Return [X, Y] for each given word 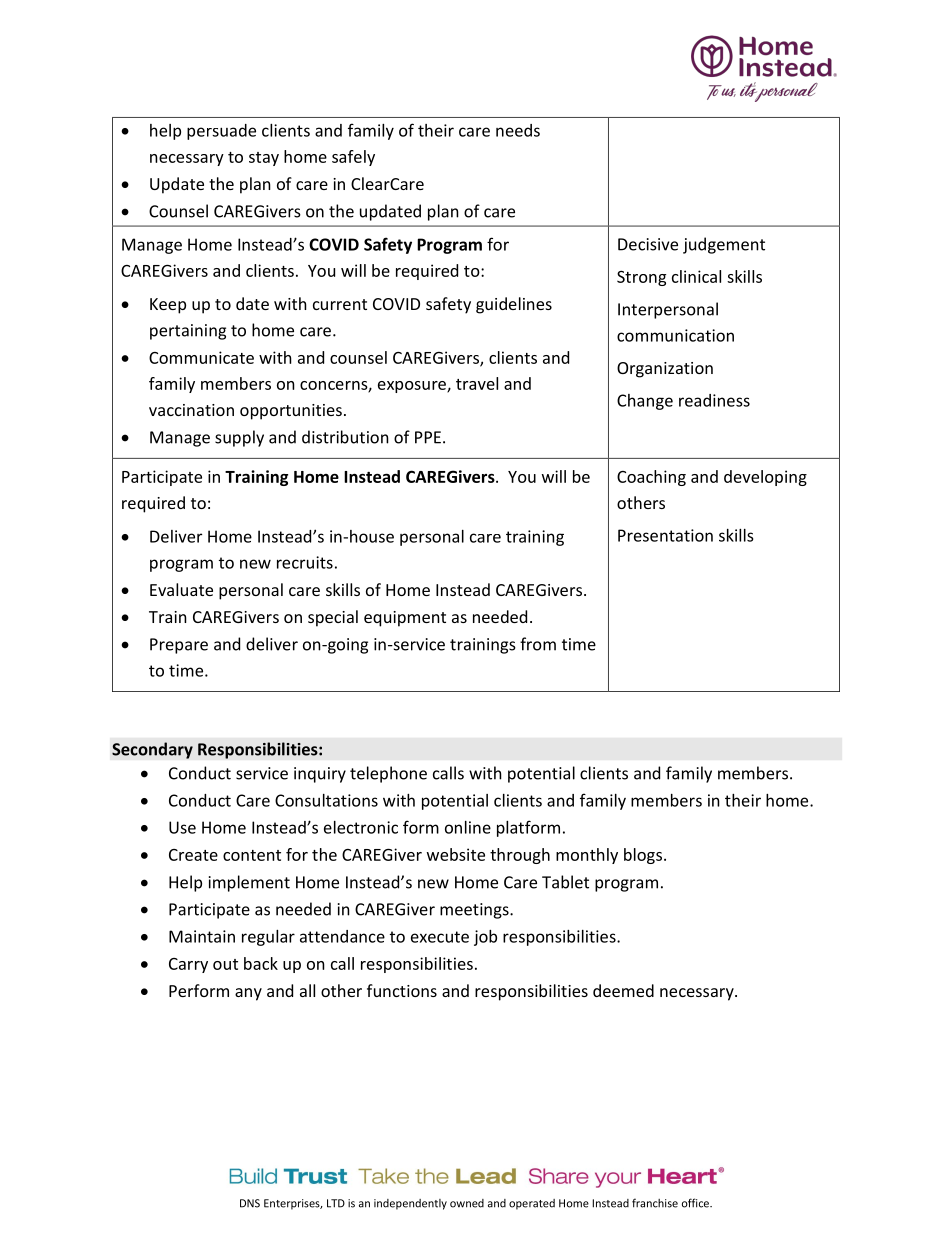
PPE [428, 437]
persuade [221, 132]
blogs [643, 856]
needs [518, 130]
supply [239, 438]
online [468, 827]
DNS [250, 1203]
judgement [724, 245]
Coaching [651, 478]
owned [467, 1203]
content [252, 855]
